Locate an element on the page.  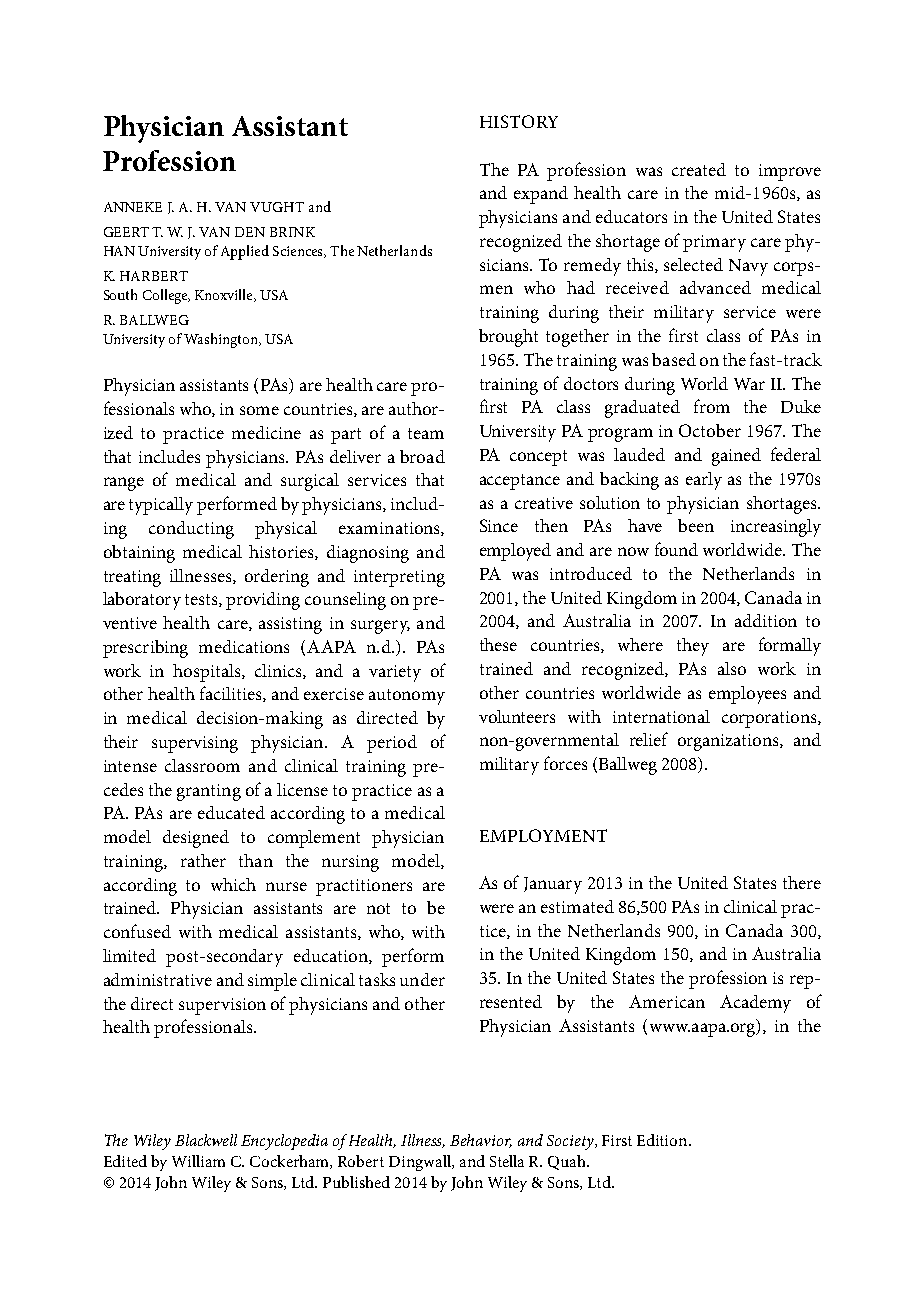
created is located at coordinates (699, 169).
